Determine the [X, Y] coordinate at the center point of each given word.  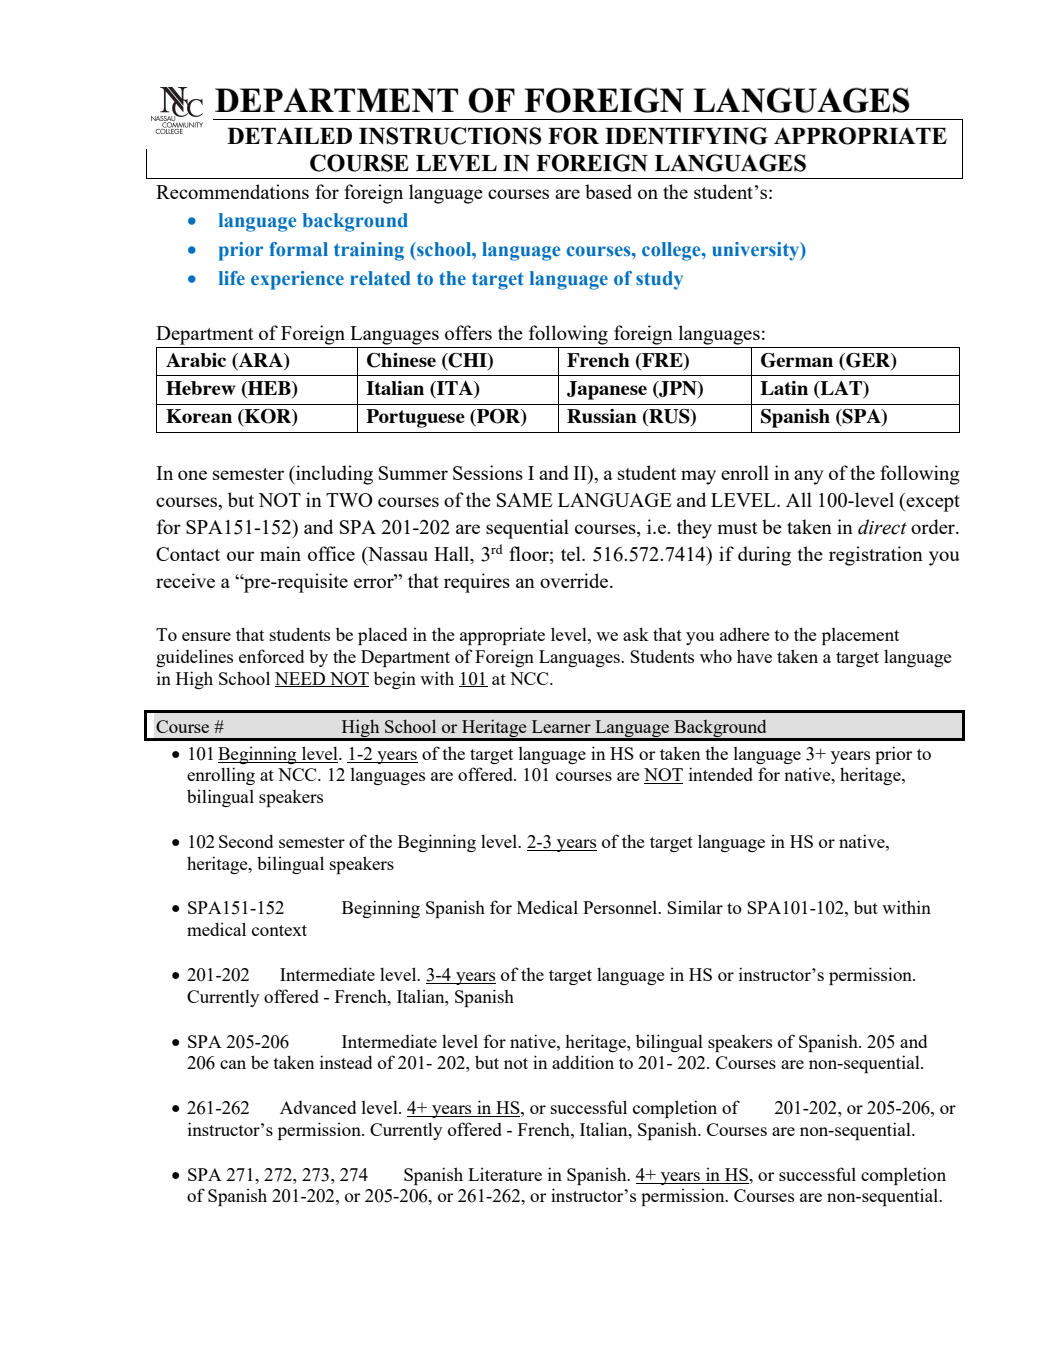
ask [636, 634]
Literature [505, 1174]
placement [860, 636]
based [608, 191]
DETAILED [289, 135]
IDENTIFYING [686, 136]
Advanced [318, 1107]
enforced [271, 656]
